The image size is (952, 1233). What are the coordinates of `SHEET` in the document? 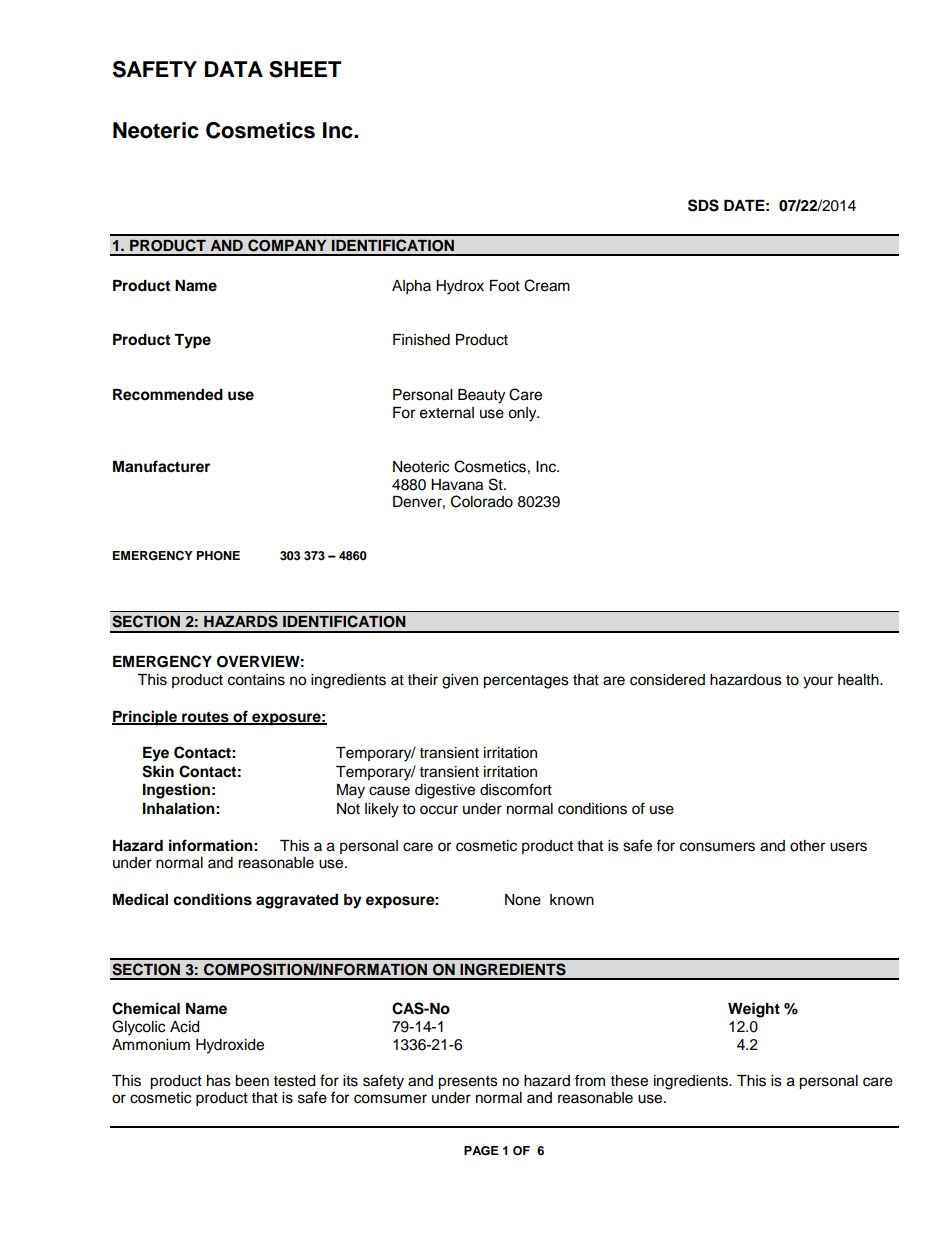 It's located at (305, 69).
